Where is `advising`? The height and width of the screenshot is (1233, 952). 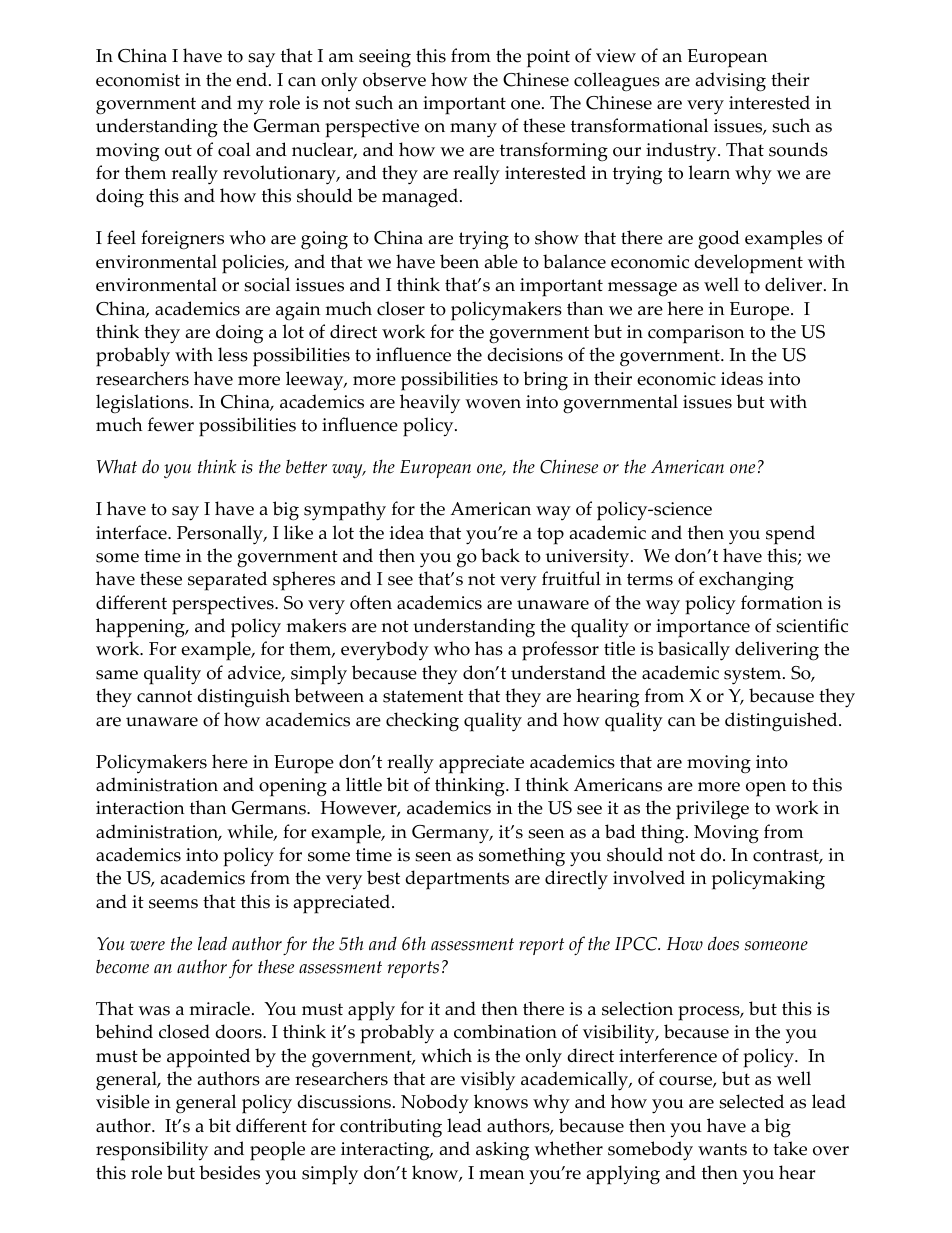 advising is located at coordinates (731, 82).
